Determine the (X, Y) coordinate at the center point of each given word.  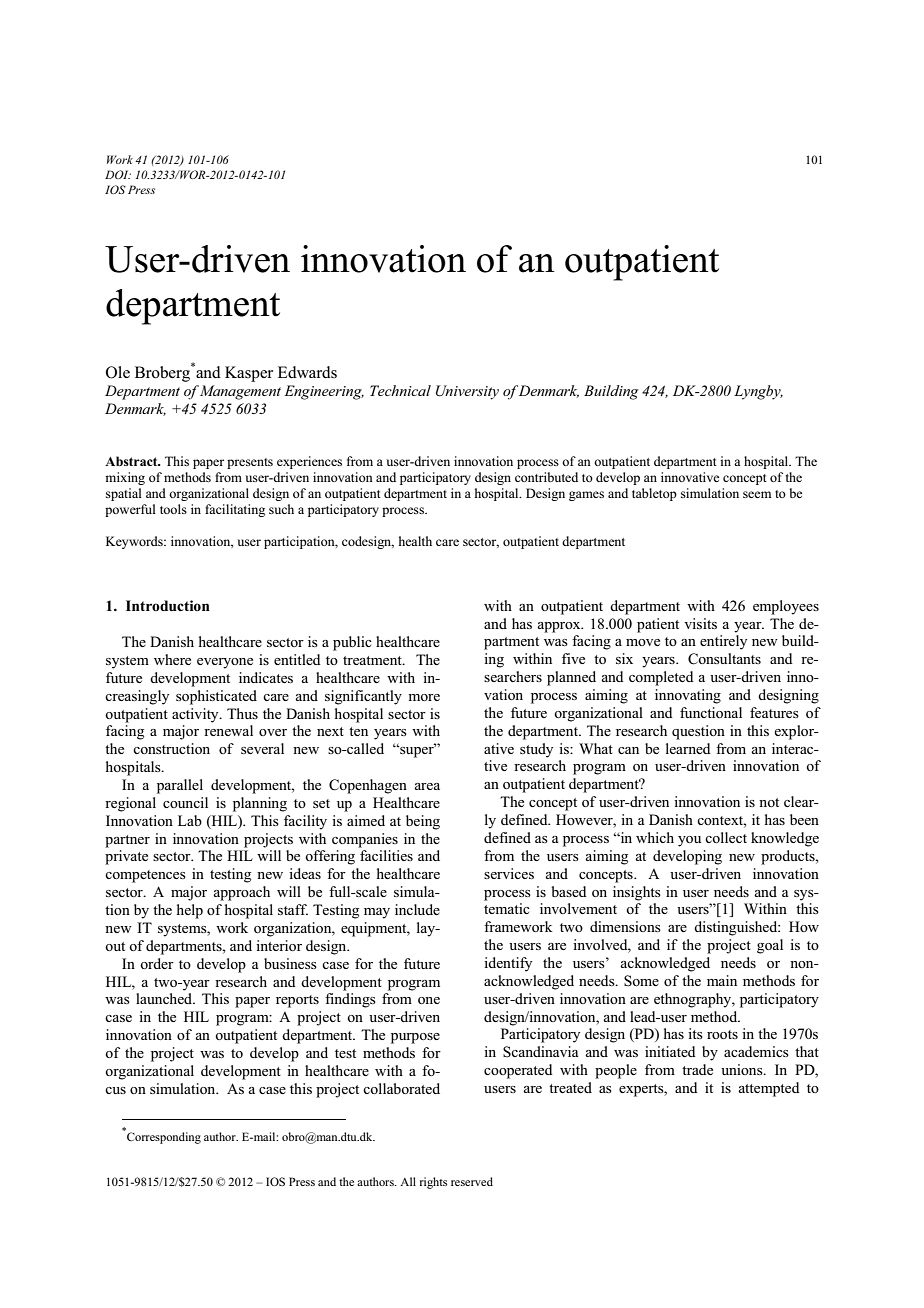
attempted (769, 1089)
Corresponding (164, 1138)
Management (239, 392)
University (467, 392)
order (157, 963)
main (722, 980)
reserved (472, 1181)
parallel (180, 786)
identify (508, 964)
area (427, 786)
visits (700, 623)
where (172, 659)
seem (757, 494)
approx (560, 627)
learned (688, 748)
